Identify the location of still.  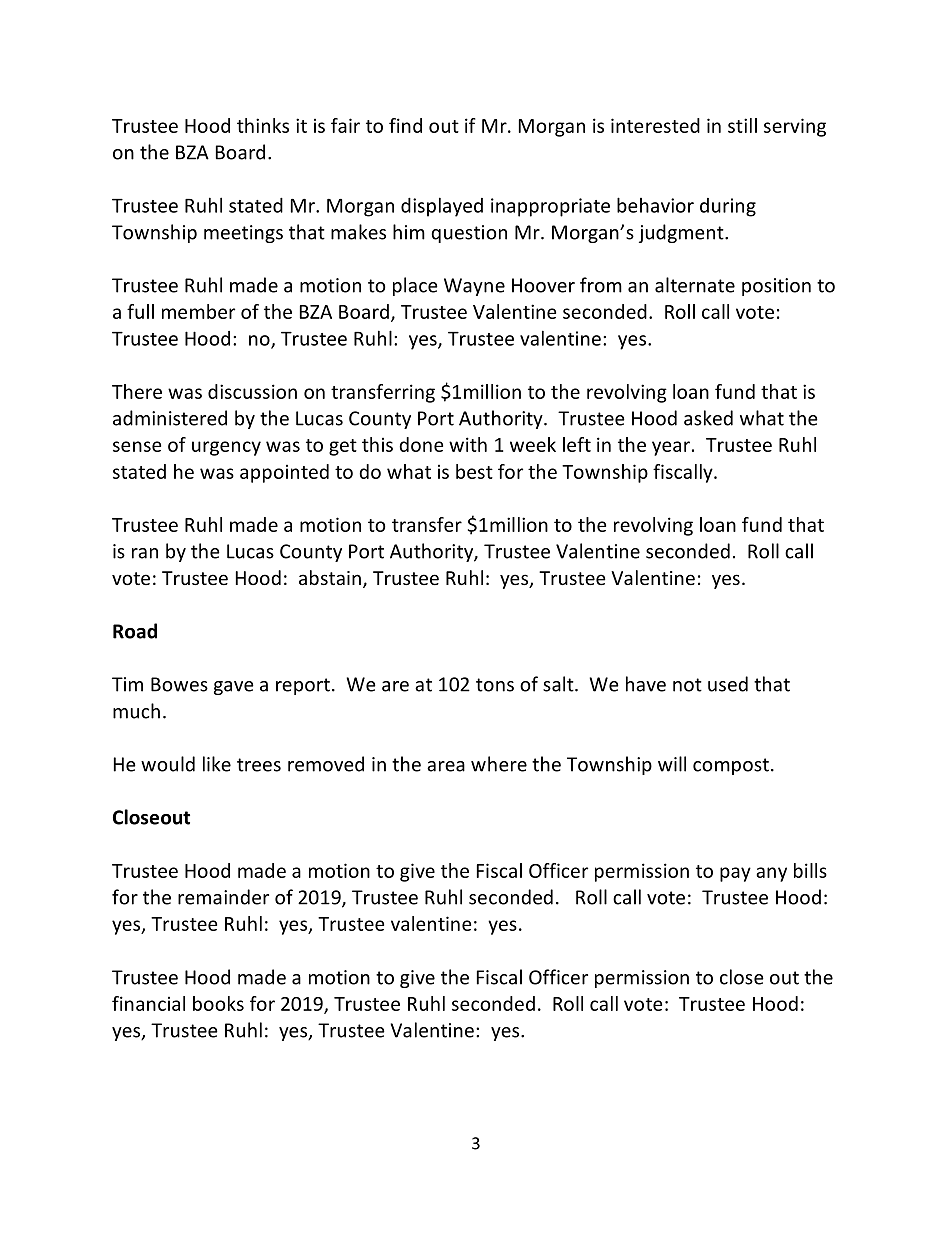
(742, 125).
